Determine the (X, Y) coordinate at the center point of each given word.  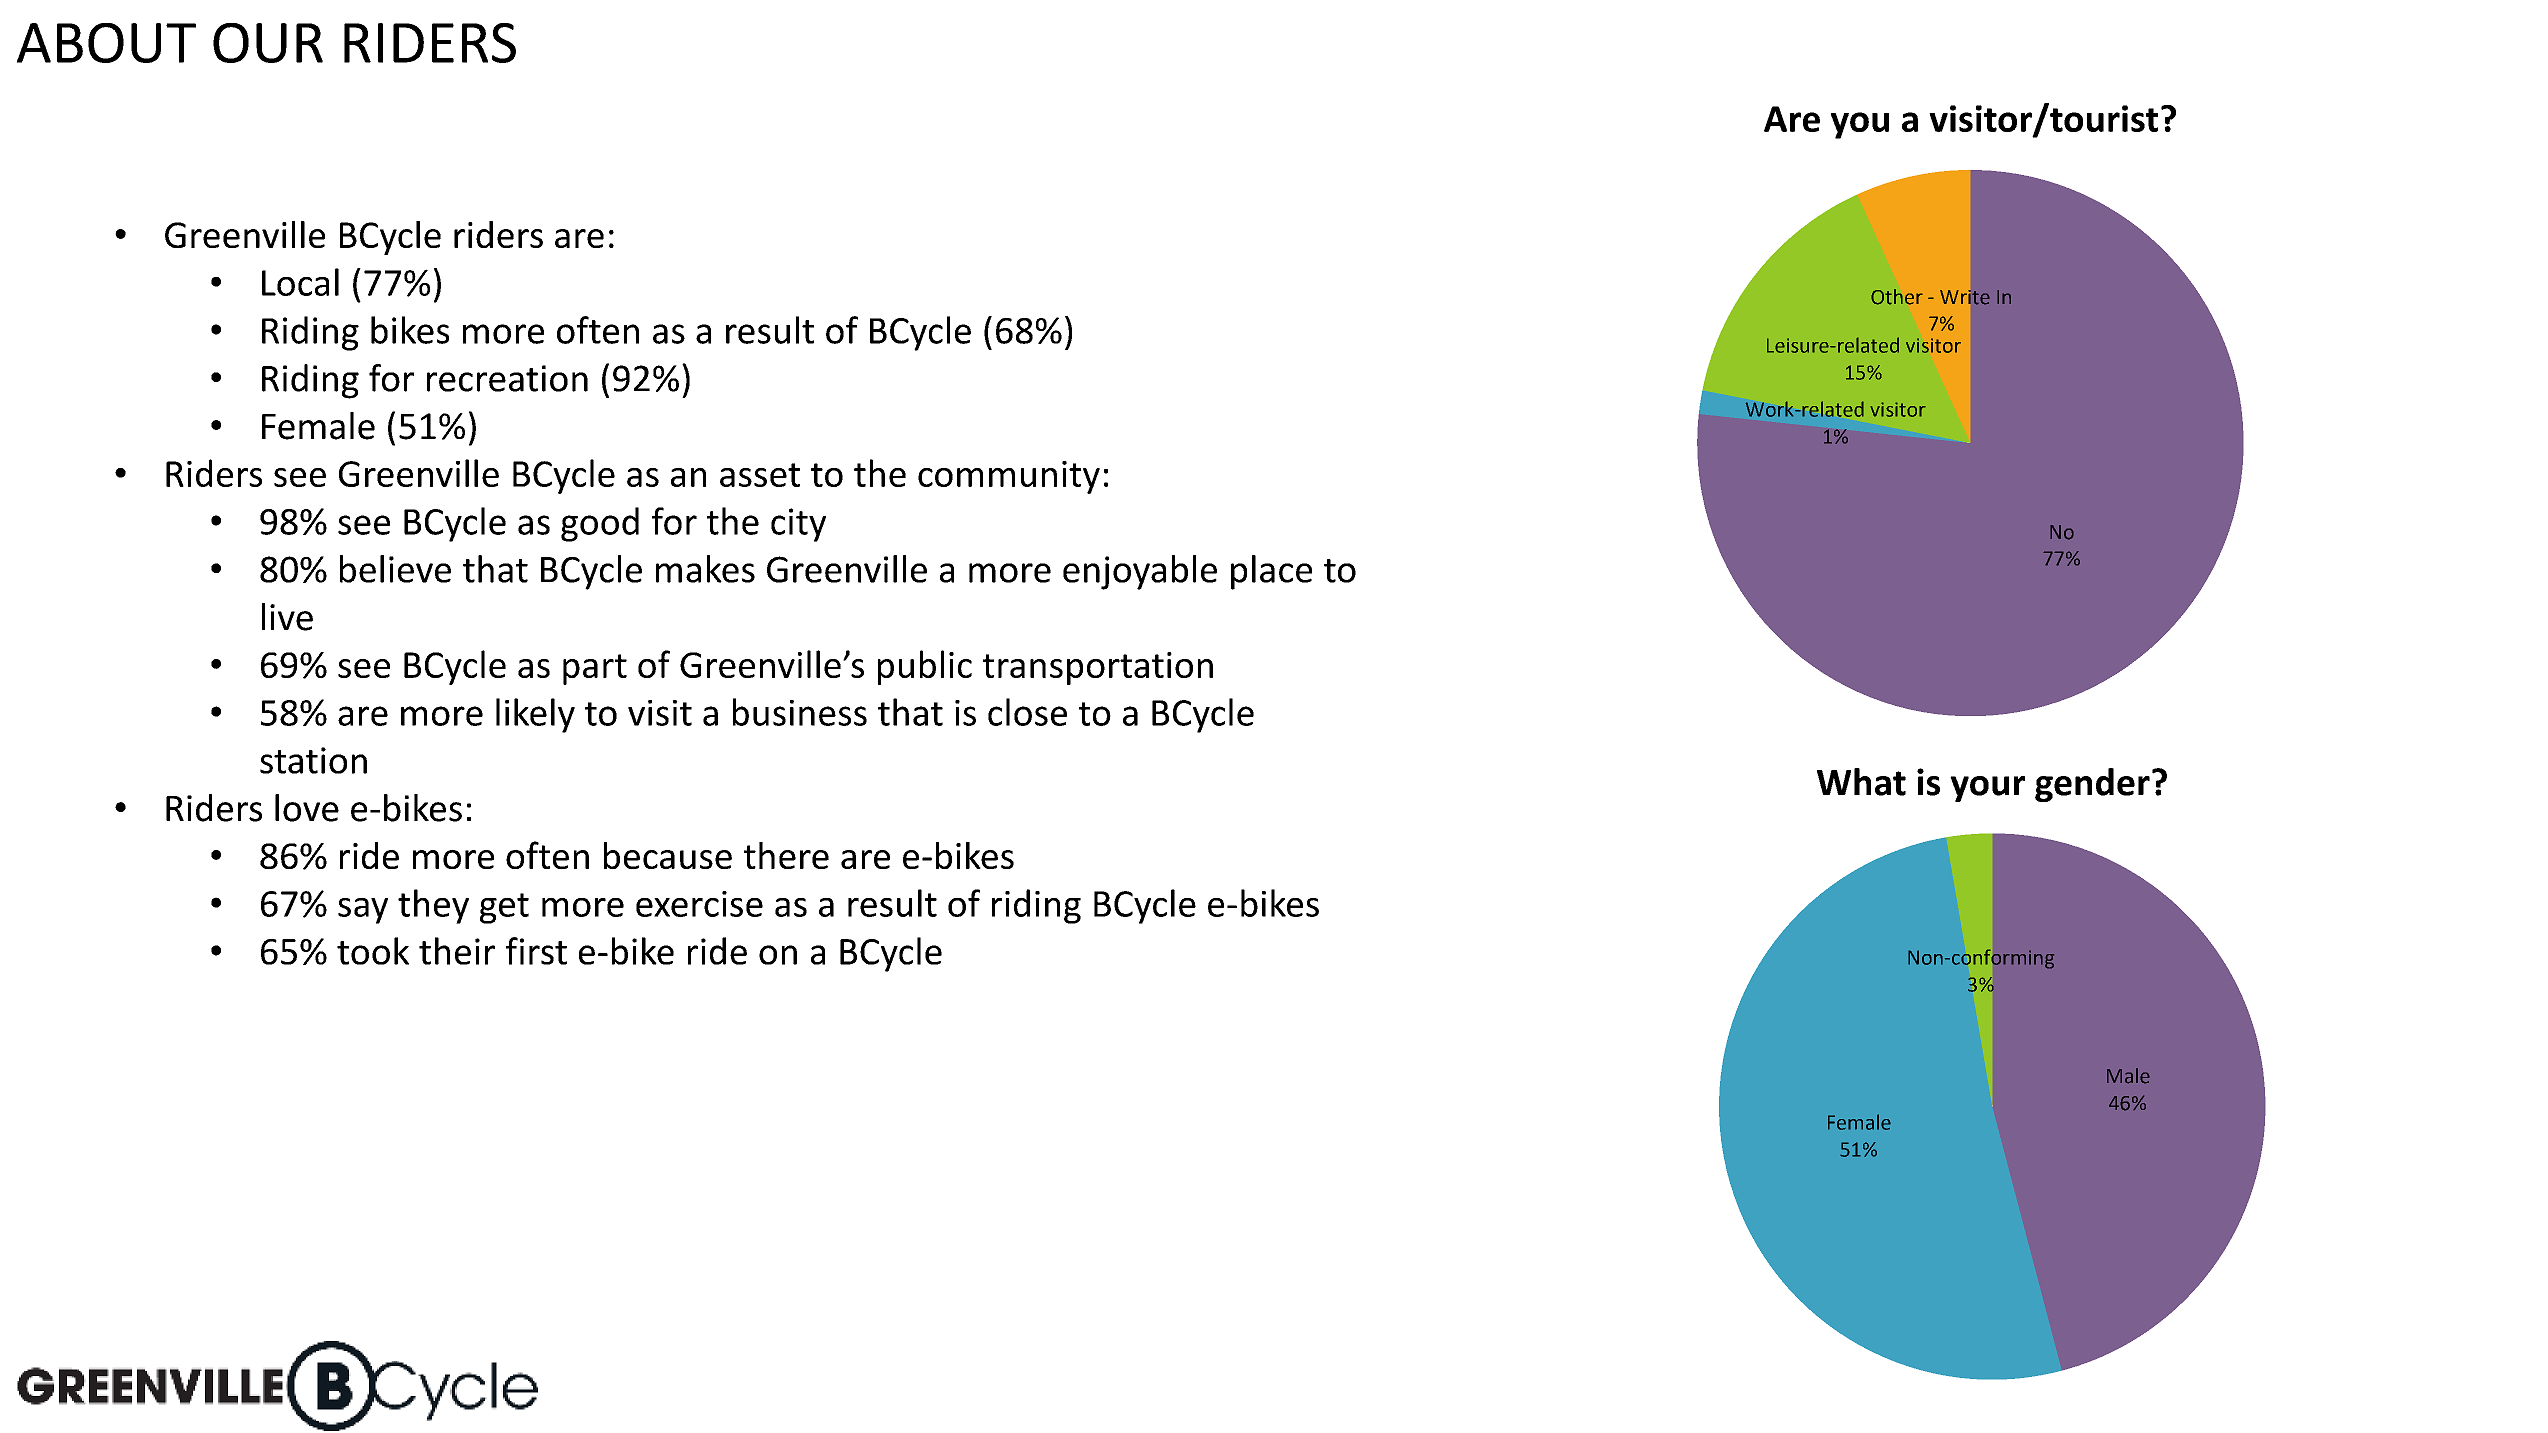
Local (300, 282)
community (1009, 477)
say (363, 911)
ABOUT (106, 43)
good (600, 524)
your (1987, 789)
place (1271, 572)
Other (1897, 297)
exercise (699, 904)
